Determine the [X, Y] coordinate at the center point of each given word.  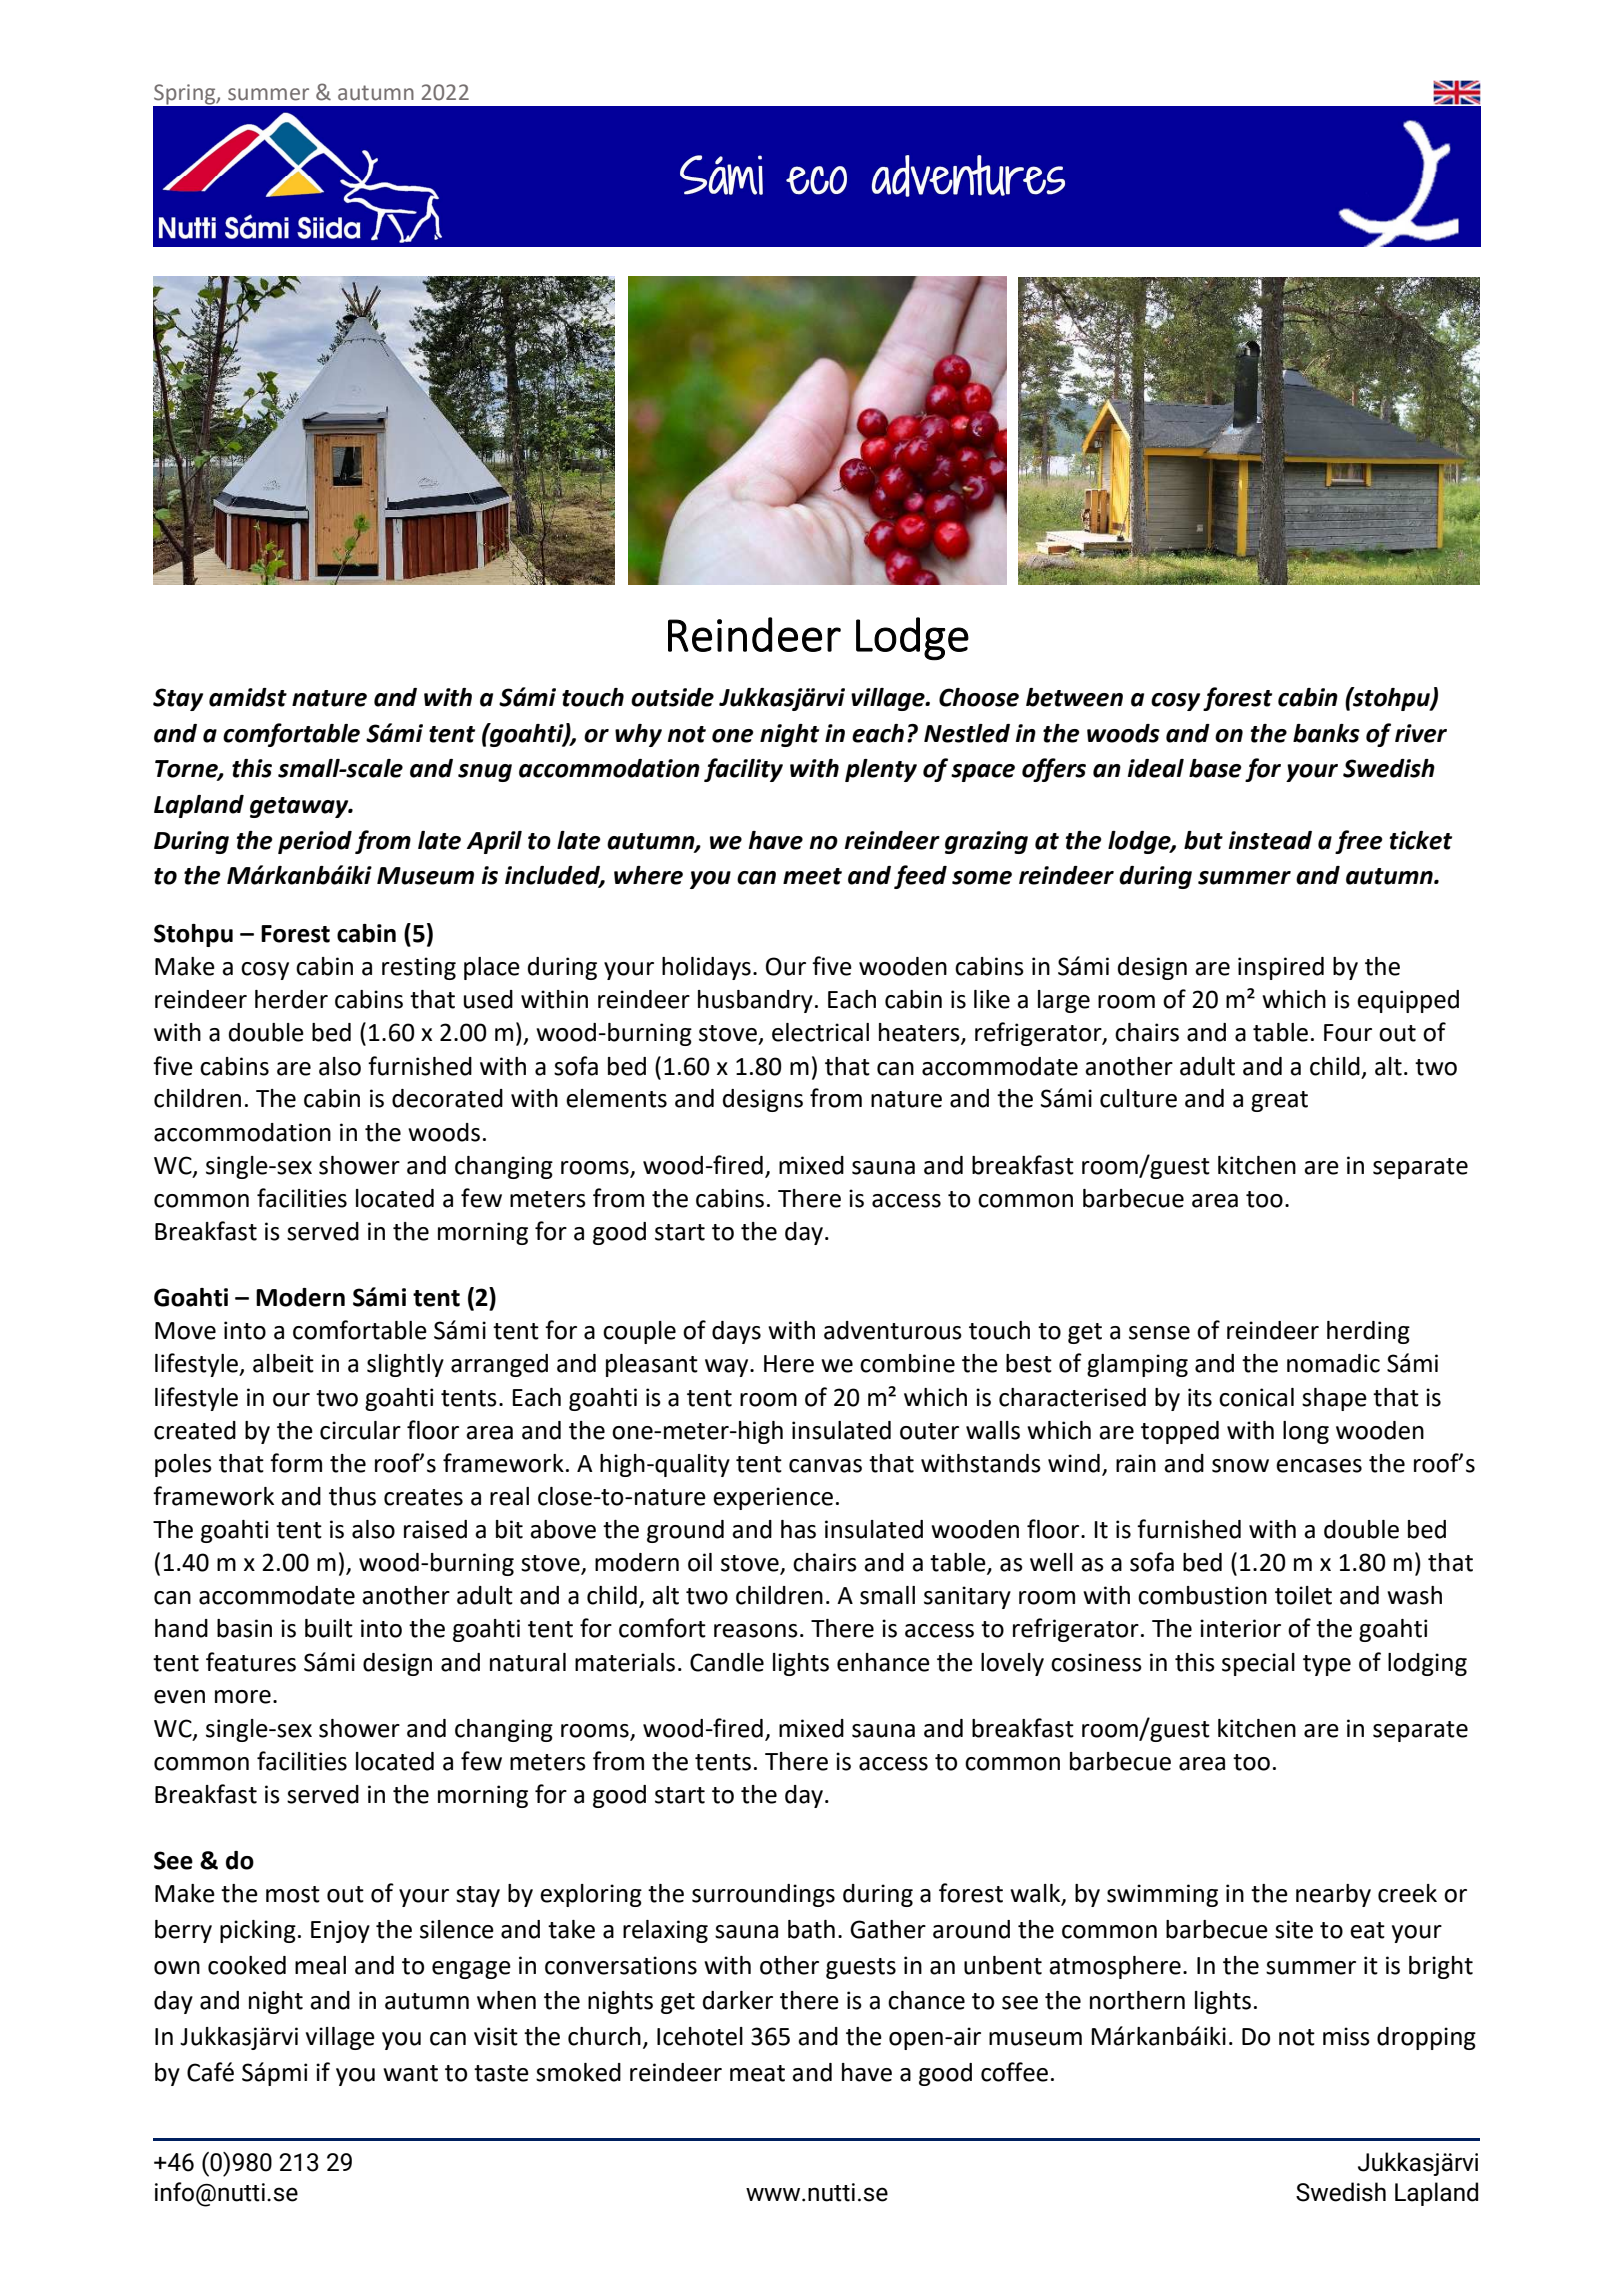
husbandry [755, 1001]
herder [291, 999]
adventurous [893, 1330]
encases [1319, 1466]
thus [352, 1496]
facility [743, 770]
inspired [1281, 968]
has [798, 1529]
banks [1326, 733]
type [1327, 1665]
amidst [248, 697]
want [410, 2073]
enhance [883, 1662]
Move [185, 1331]
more [243, 1697]
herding [1368, 1332]
